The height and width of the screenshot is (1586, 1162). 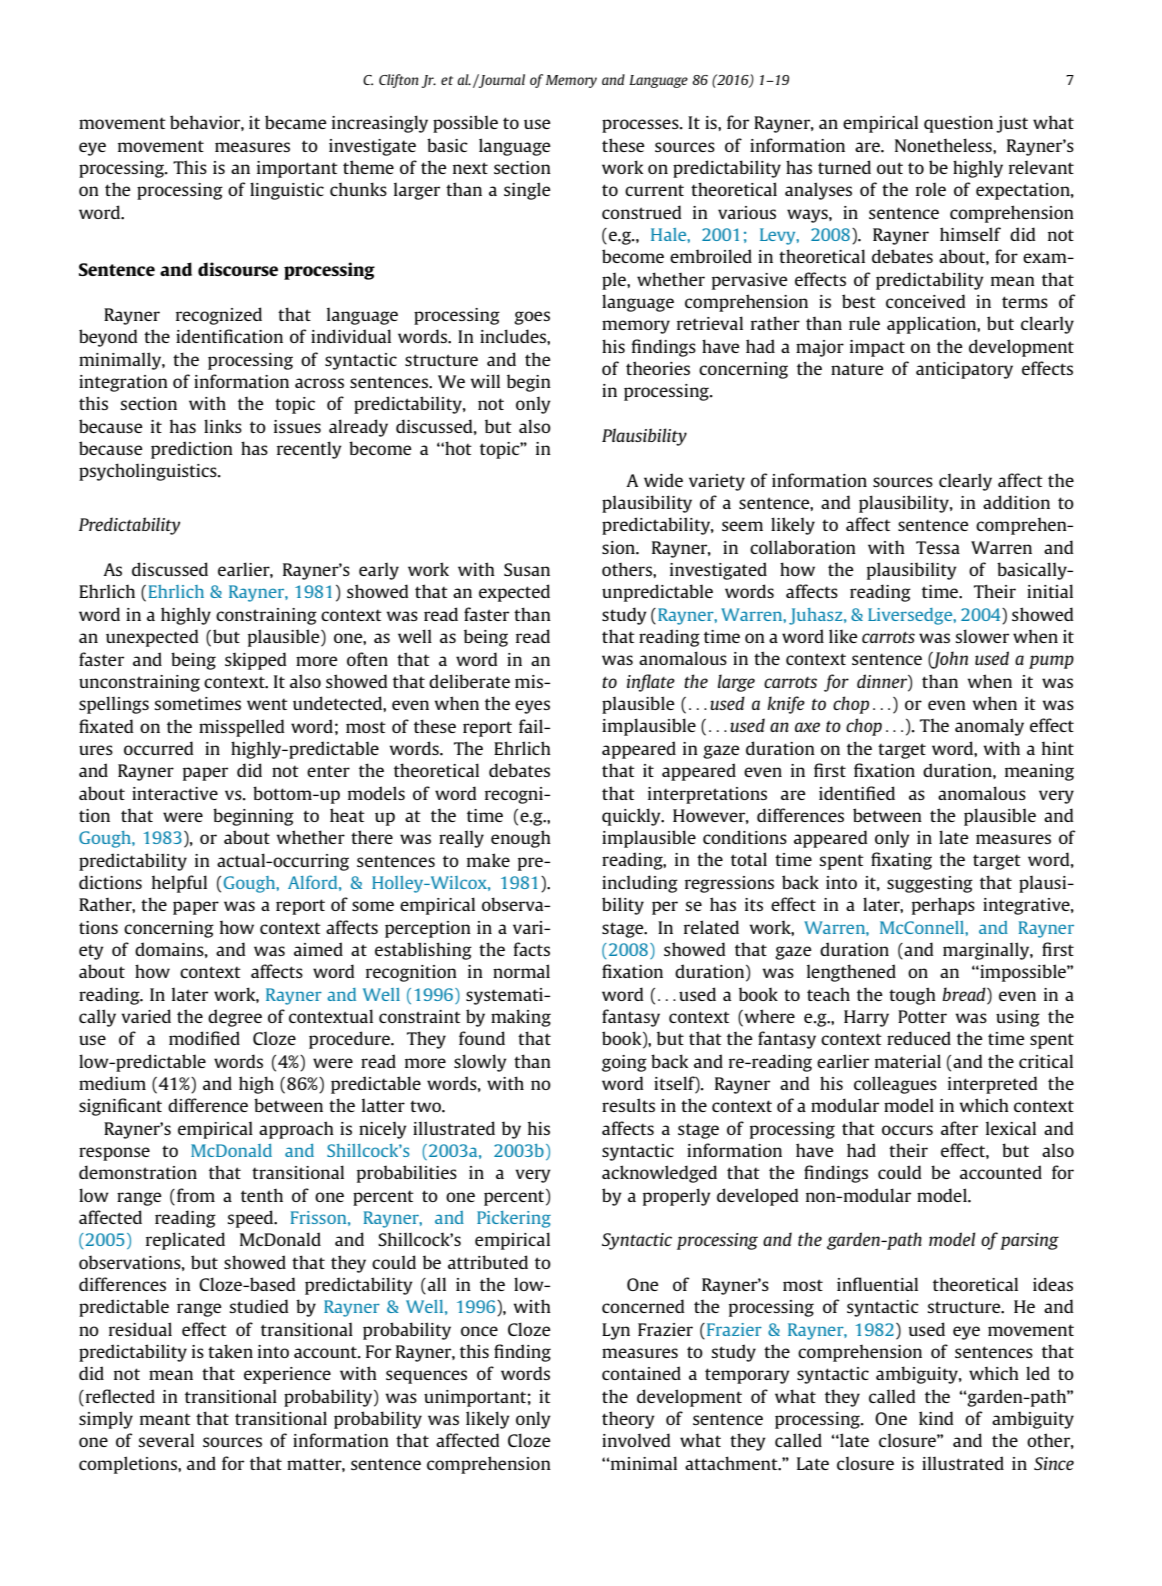 I want to click on several, so click(x=166, y=1440).
